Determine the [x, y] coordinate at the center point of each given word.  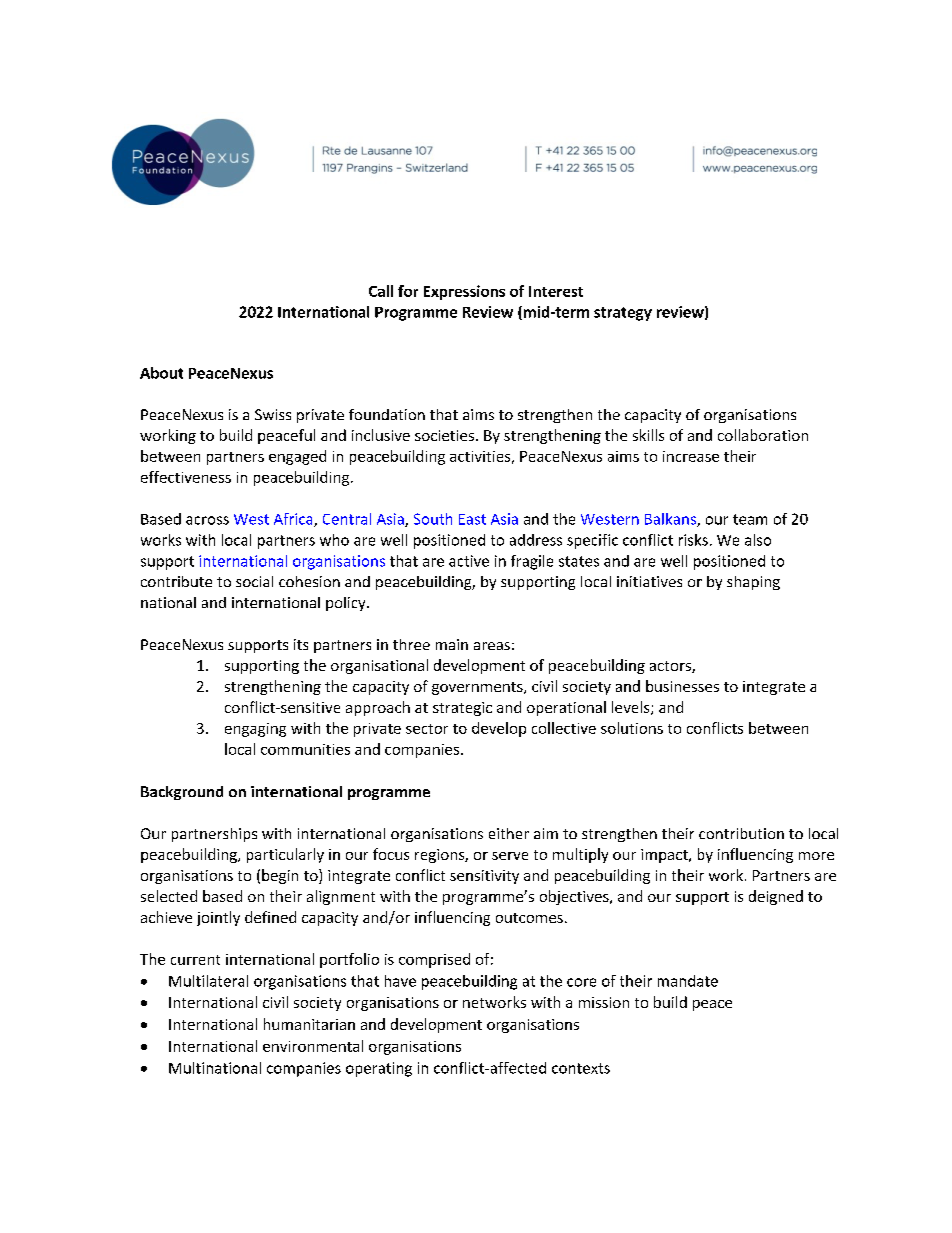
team [750, 519]
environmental [313, 1046]
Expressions [464, 292]
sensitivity [484, 877]
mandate [688, 981]
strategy [623, 314]
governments [478, 688]
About [161, 373]
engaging [255, 730]
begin [280, 876]
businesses [682, 686]
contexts [581, 1068]
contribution [741, 833]
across [207, 520]
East [472, 519]
